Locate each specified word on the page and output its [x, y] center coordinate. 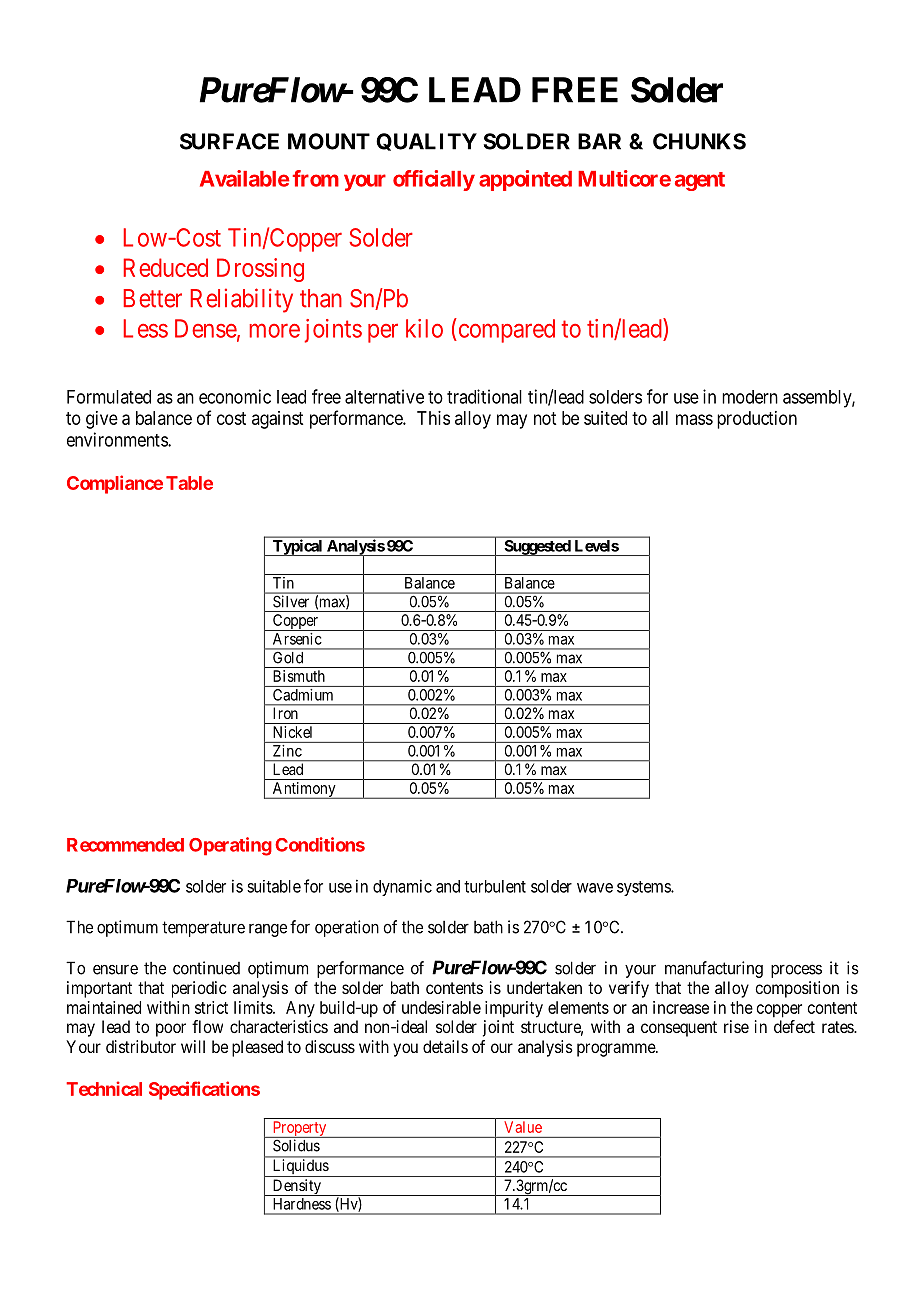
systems [644, 888]
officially [434, 180]
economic [235, 396]
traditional [484, 396]
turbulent [495, 886]
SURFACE [229, 141]
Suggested [537, 548]
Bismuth [299, 676]
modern [750, 397]
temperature [203, 929]
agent [700, 181]
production [757, 420]
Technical [104, 1088]
